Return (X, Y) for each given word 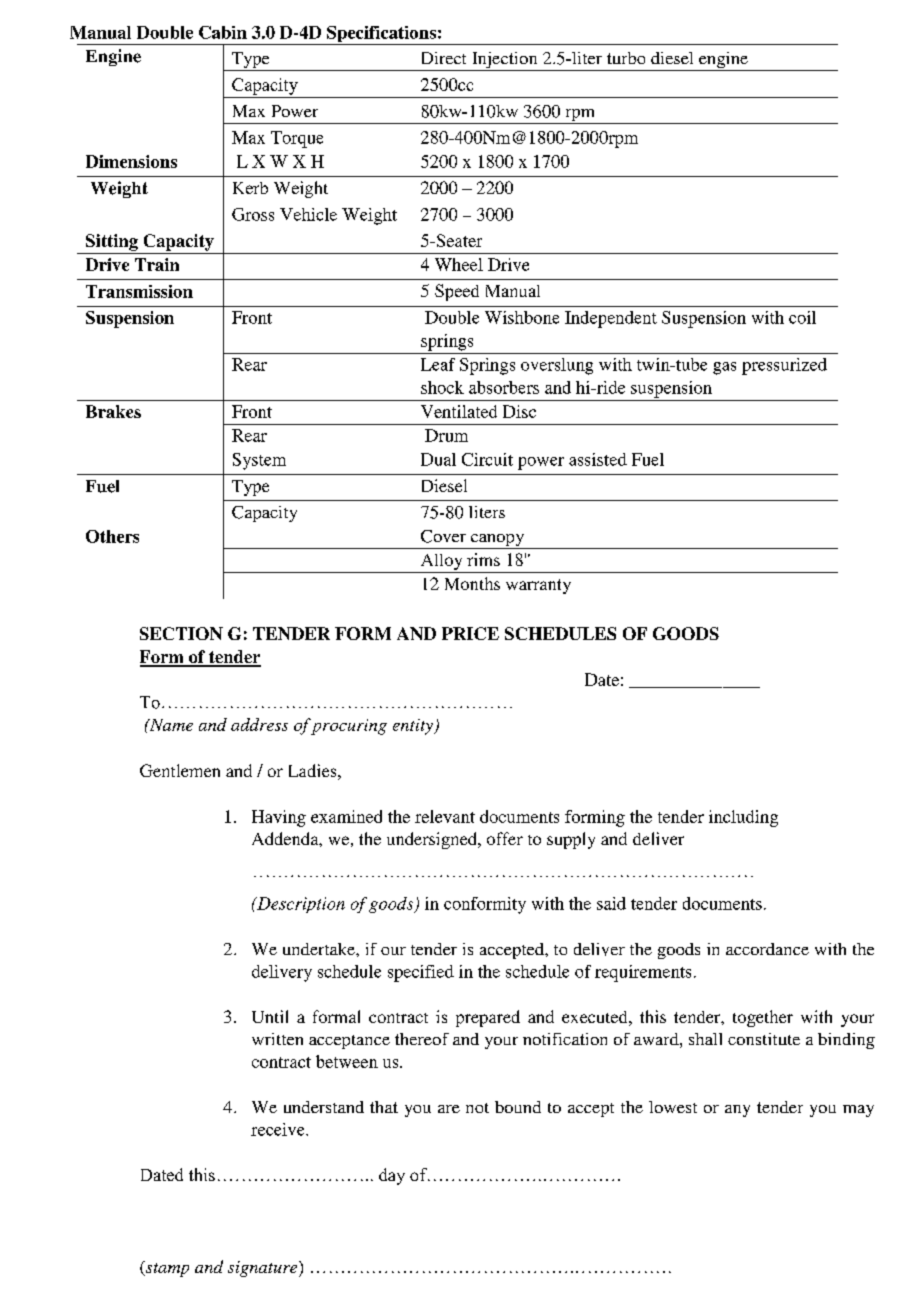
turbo (626, 58)
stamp (166, 1269)
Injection (505, 61)
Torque (297, 139)
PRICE (470, 633)
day (392, 1176)
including (743, 818)
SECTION (181, 633)
